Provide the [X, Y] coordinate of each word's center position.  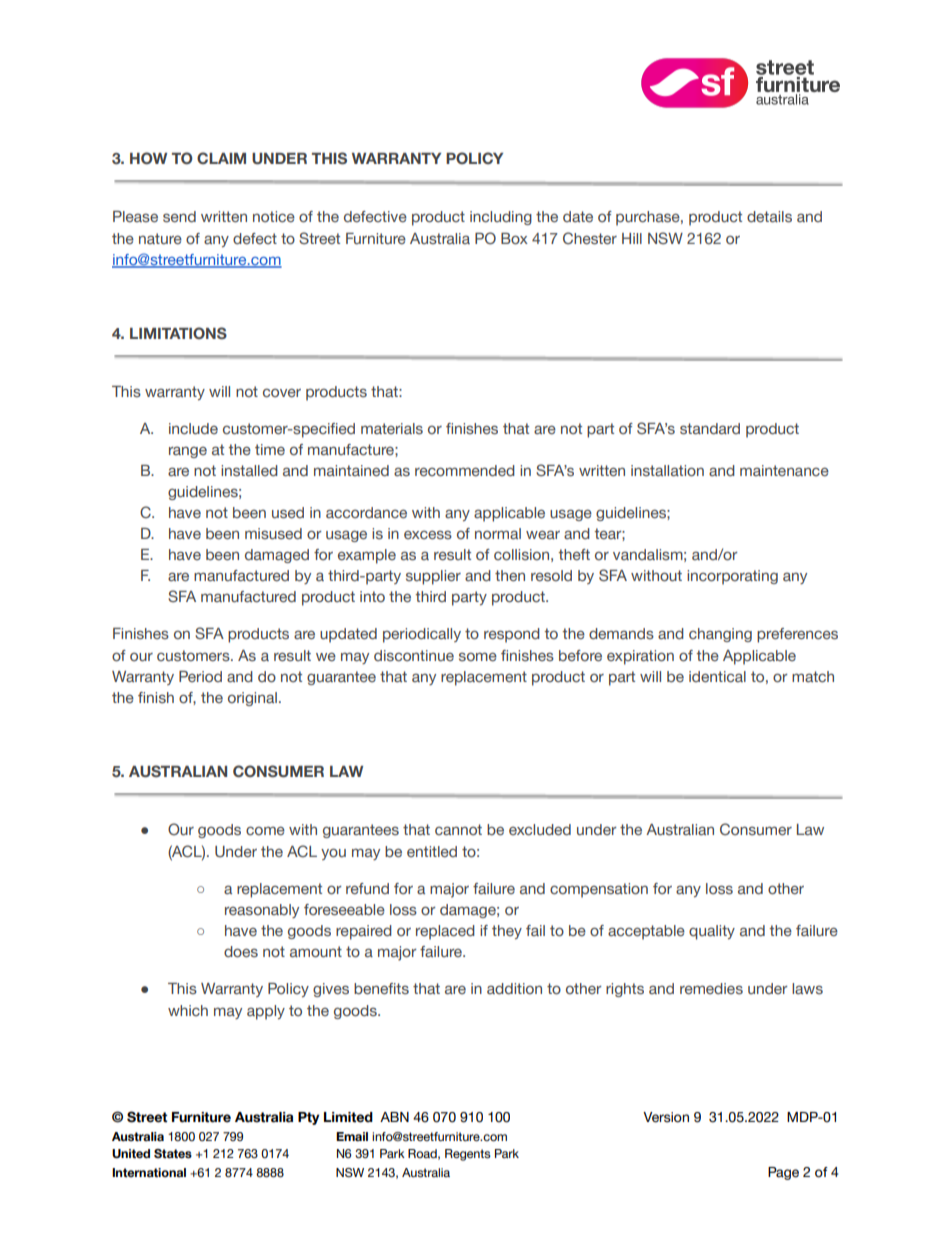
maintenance [784, 470]
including [501, 218]
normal [498, 533]
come [265, 830]
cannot [458, 829]
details [769, 217]
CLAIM [221, 158]
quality [712, 932]
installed [249, 471]
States [173, 1154]
